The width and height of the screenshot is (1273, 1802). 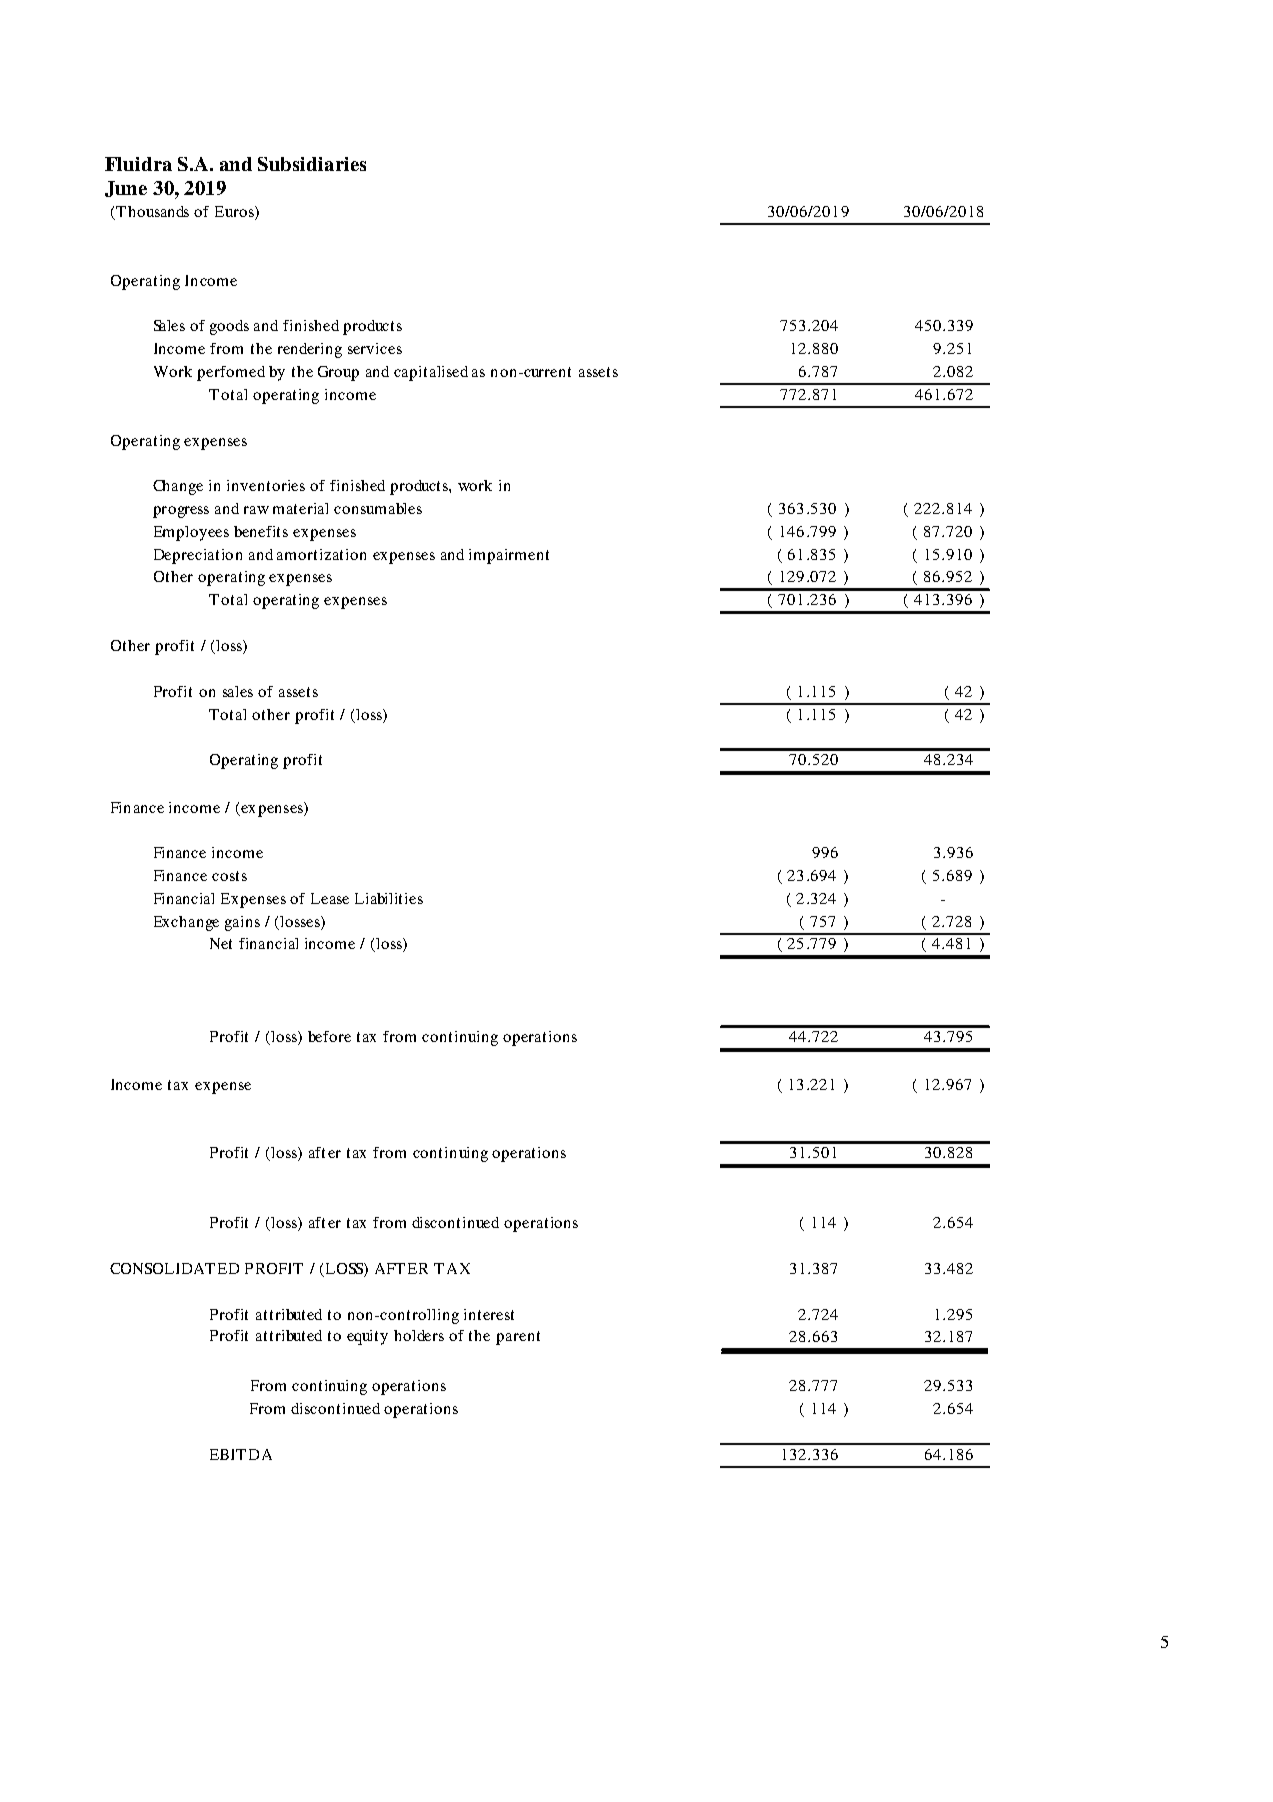 I want to click on Lease, so click(x=330, y=898).
